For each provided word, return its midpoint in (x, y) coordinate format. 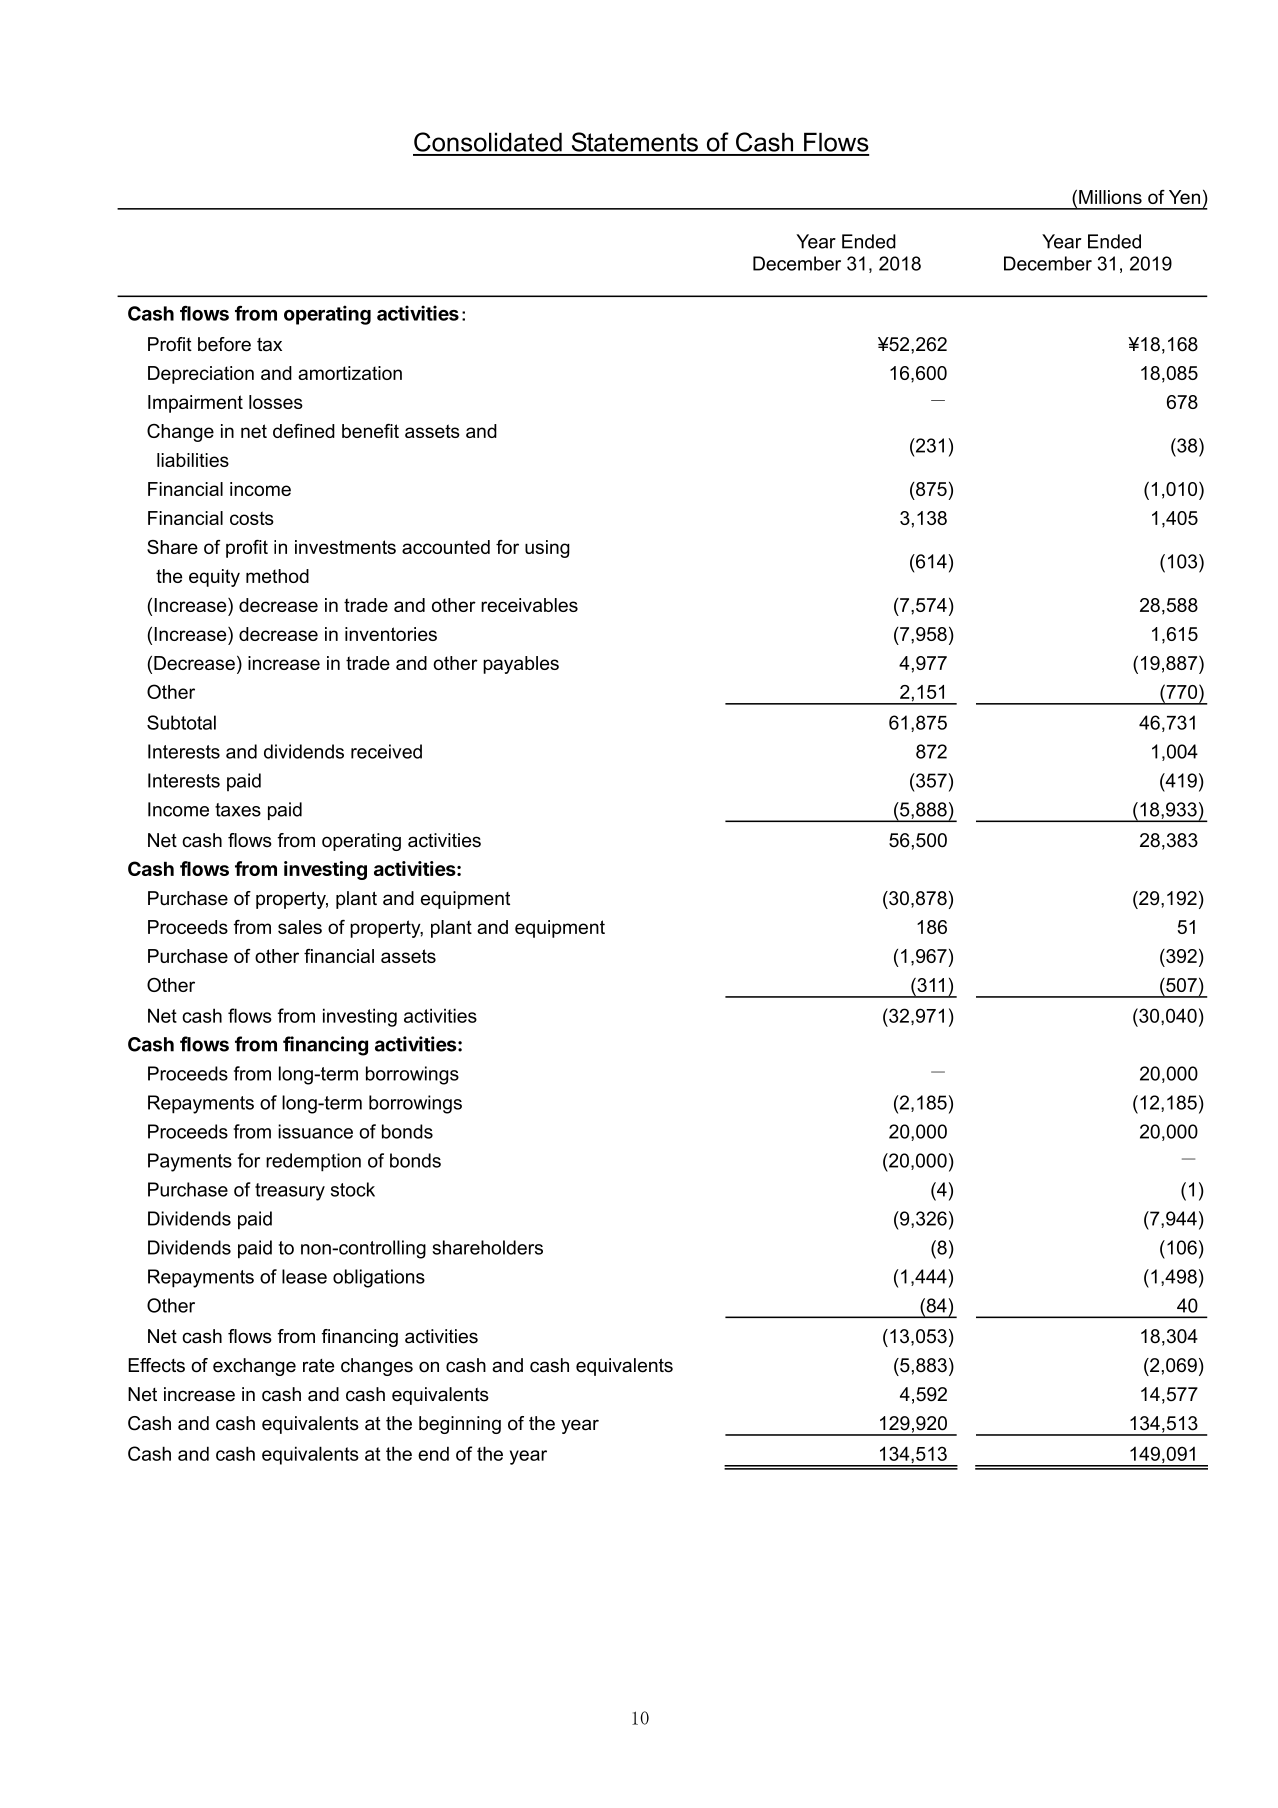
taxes (238, 810)
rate (318, 1366)
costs (252, 518)
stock (353, 1189)
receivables (529, 605)
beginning (460, 1425)
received (386, 751)
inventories (391, 634)
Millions (1110, 197)
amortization (350, 373)
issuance (315, 1131)
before (224, 344)
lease (304, 1276)
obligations (379, 1278)
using (547, 549)
